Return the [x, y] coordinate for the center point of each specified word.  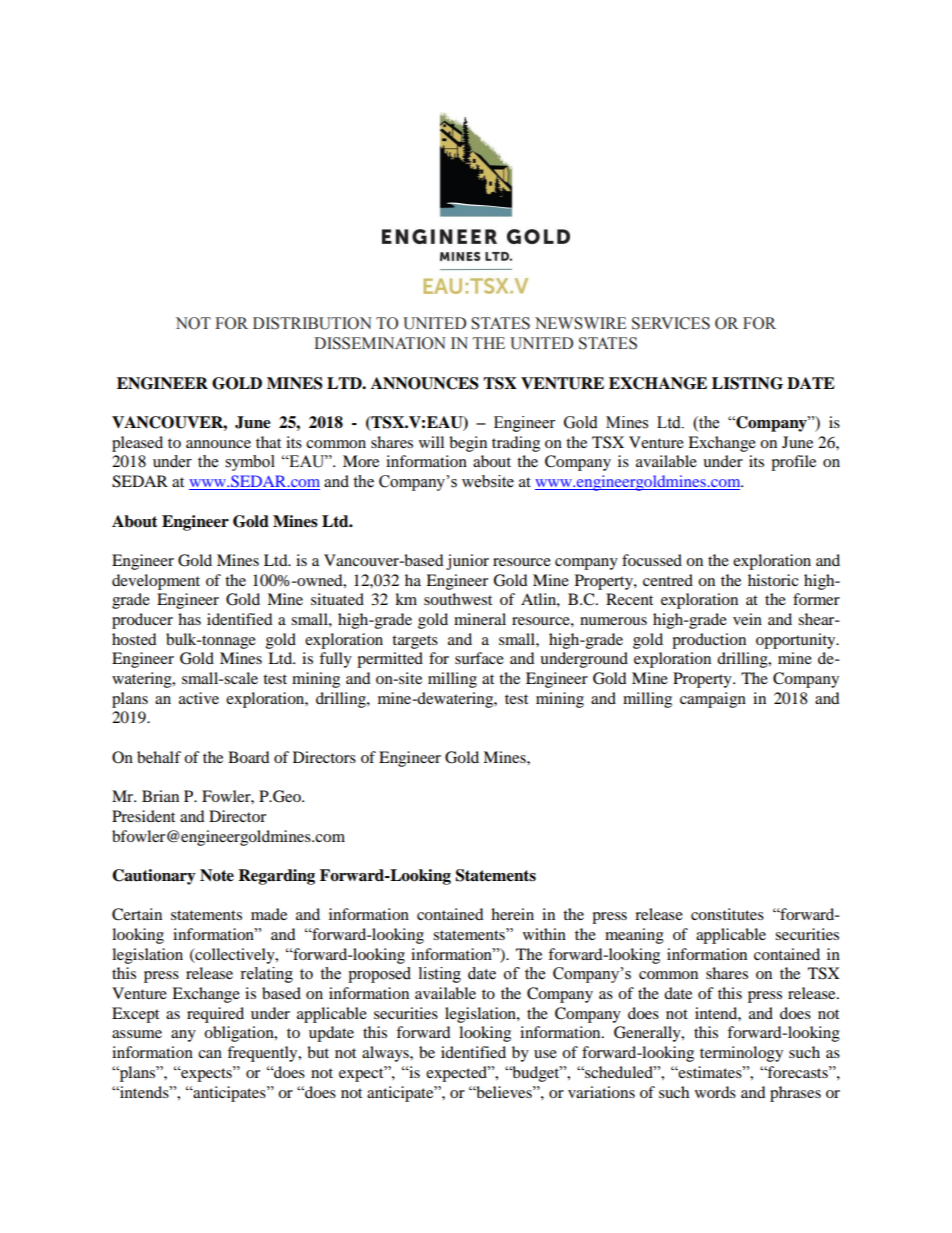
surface [479, 658]
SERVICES [671, 323]
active [199, 698]
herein [512, 914]
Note [217, 875]
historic [773, 580]
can [210, 1054]
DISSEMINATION [380, 343]
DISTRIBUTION [312, 323]
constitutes [727, 914]
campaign [713, 700]
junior [467, 562]
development [156, 582]
